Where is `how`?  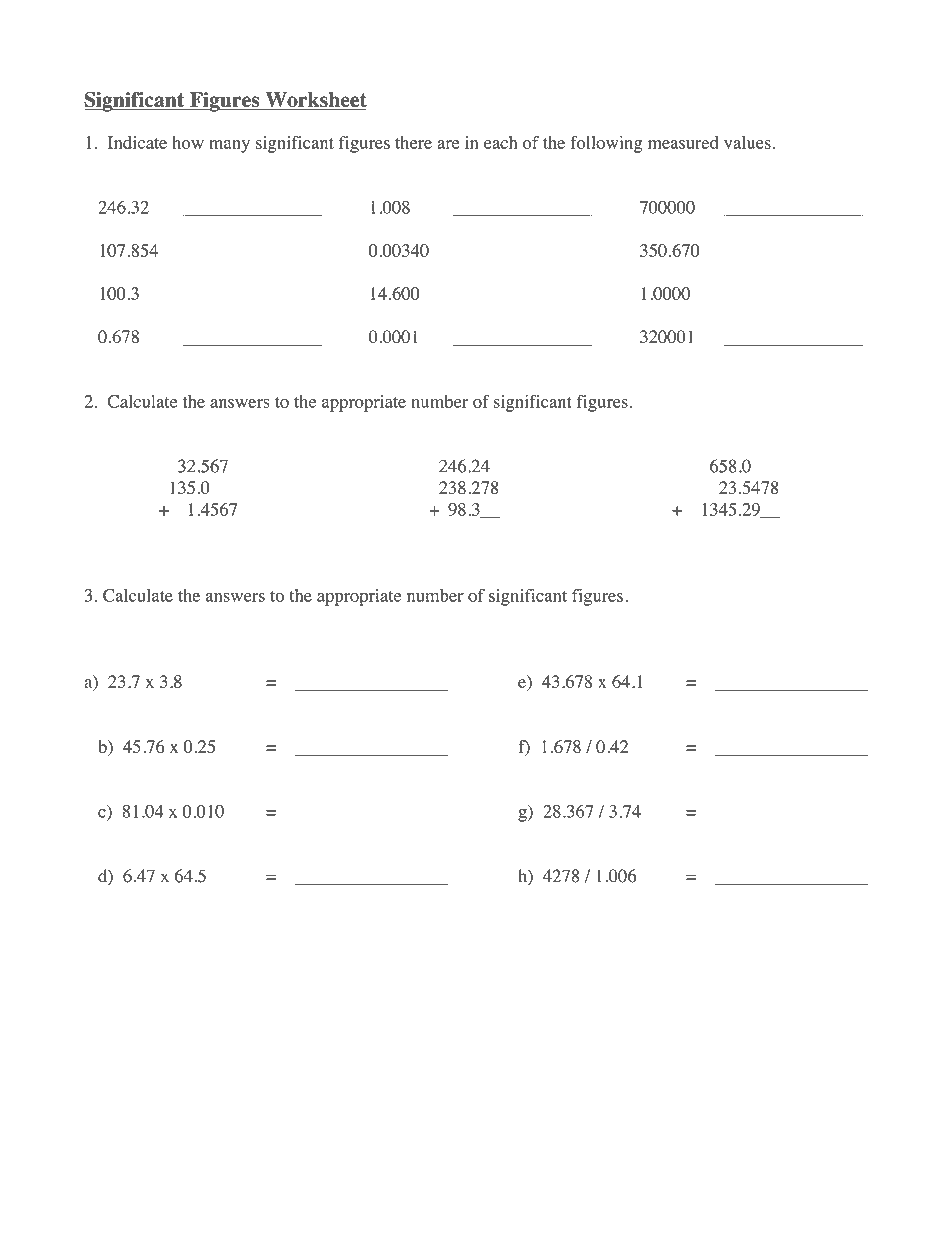 how is located at coordinates (188, 142).
